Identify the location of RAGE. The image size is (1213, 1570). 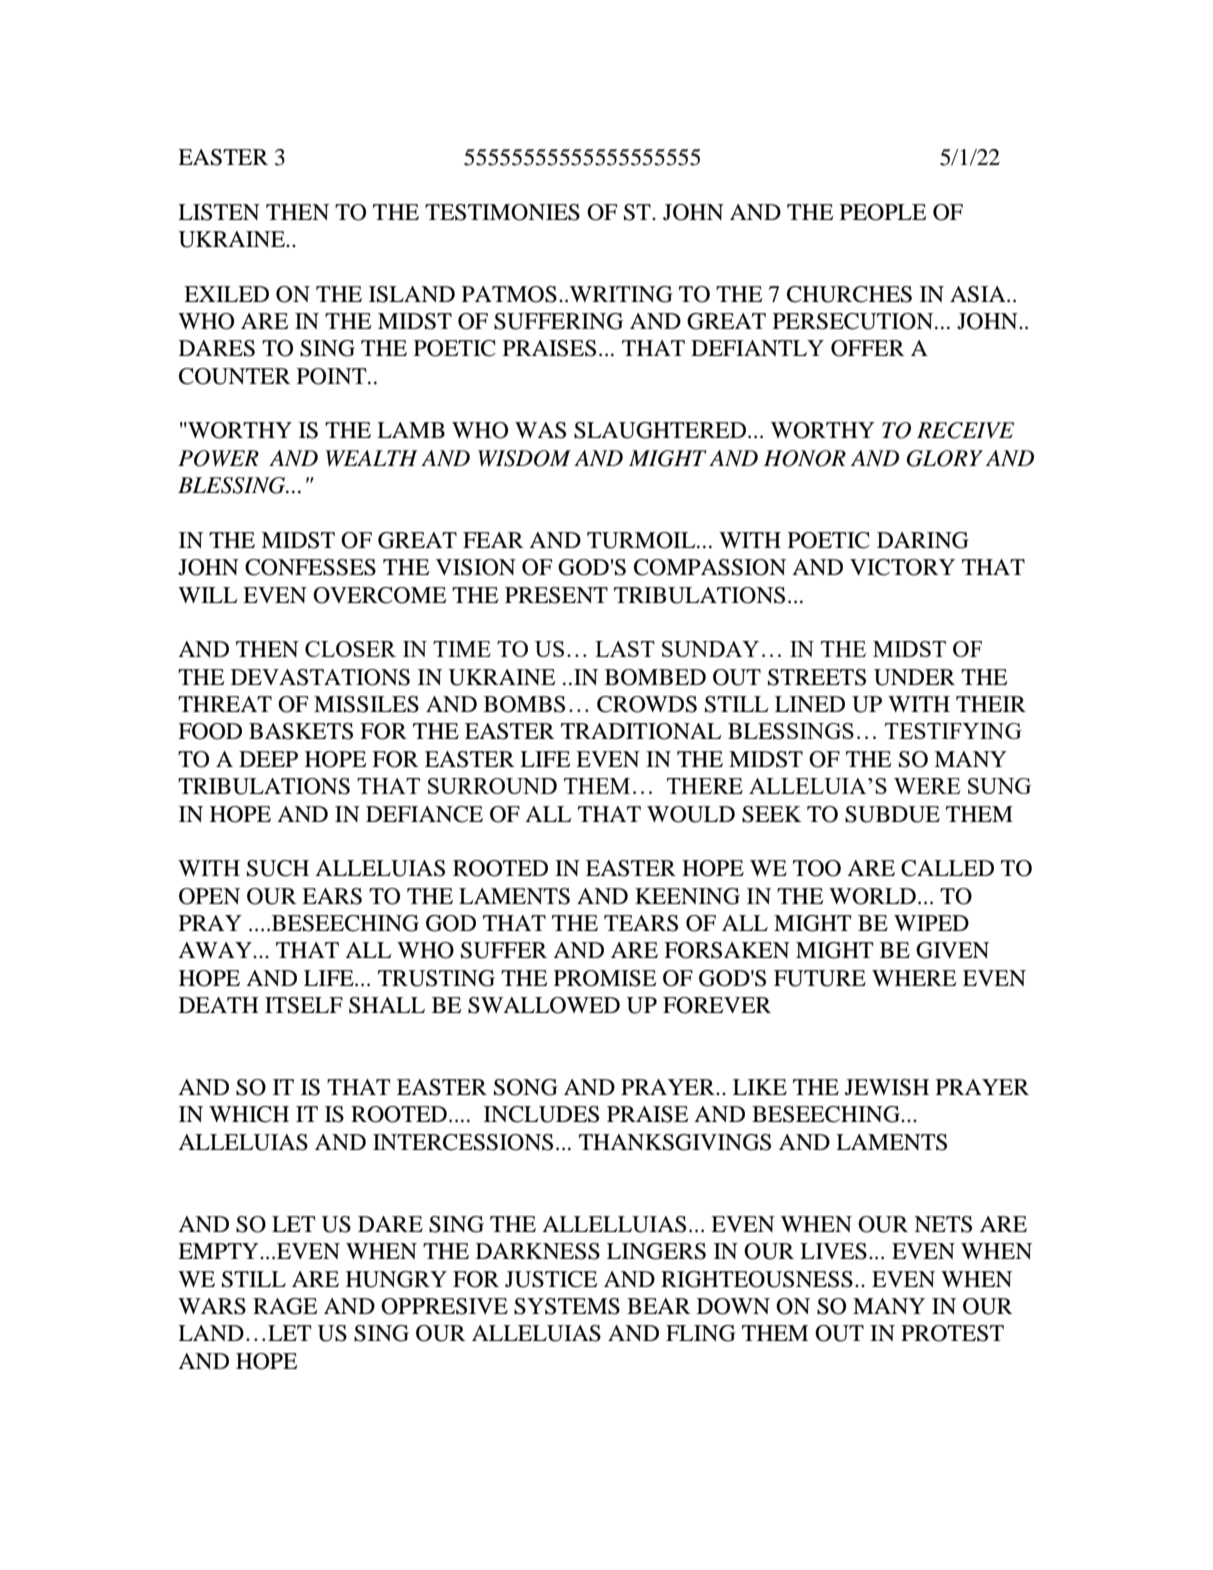
(285, 1306).
